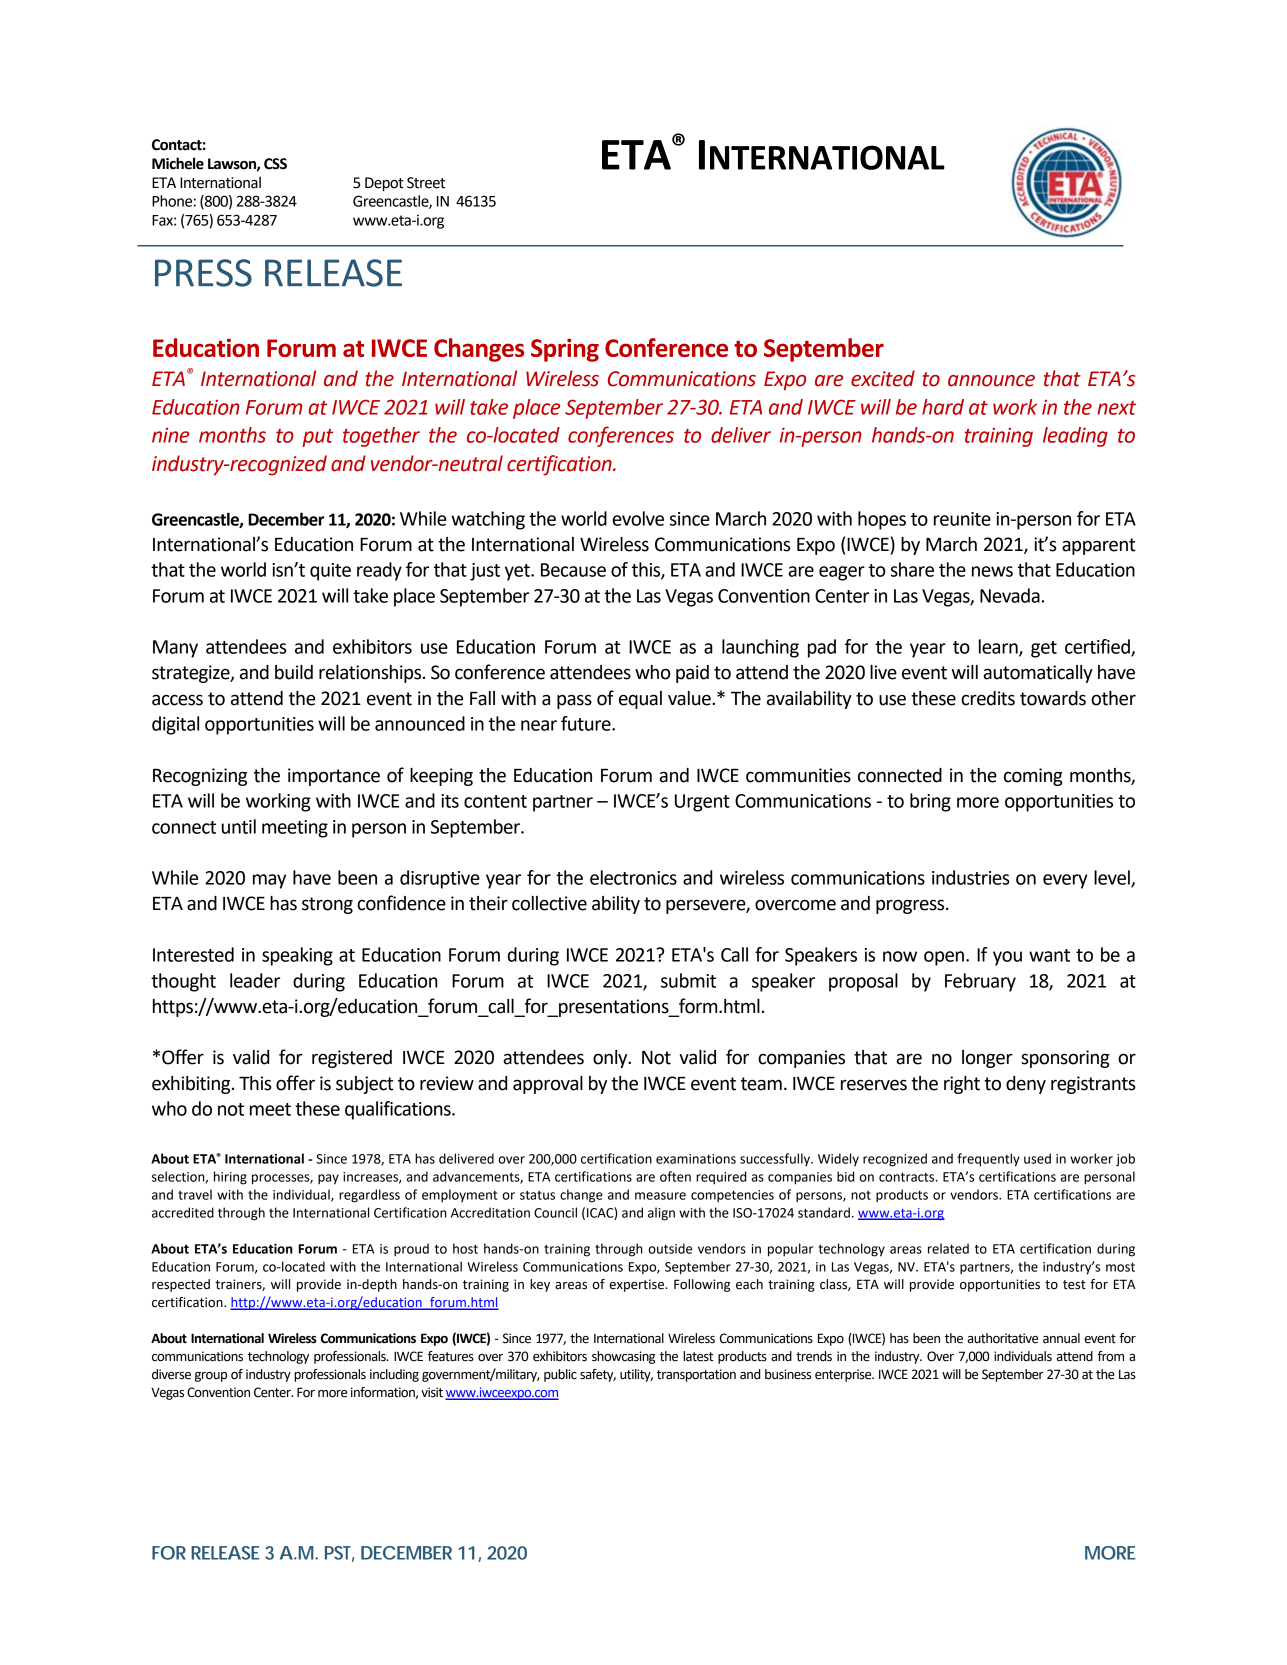 Image resolution: width=1287 pixels, height=1665 pixels. Describe the element at coordinates (988, 698) in the screenshot. I see `credits` at that location.
